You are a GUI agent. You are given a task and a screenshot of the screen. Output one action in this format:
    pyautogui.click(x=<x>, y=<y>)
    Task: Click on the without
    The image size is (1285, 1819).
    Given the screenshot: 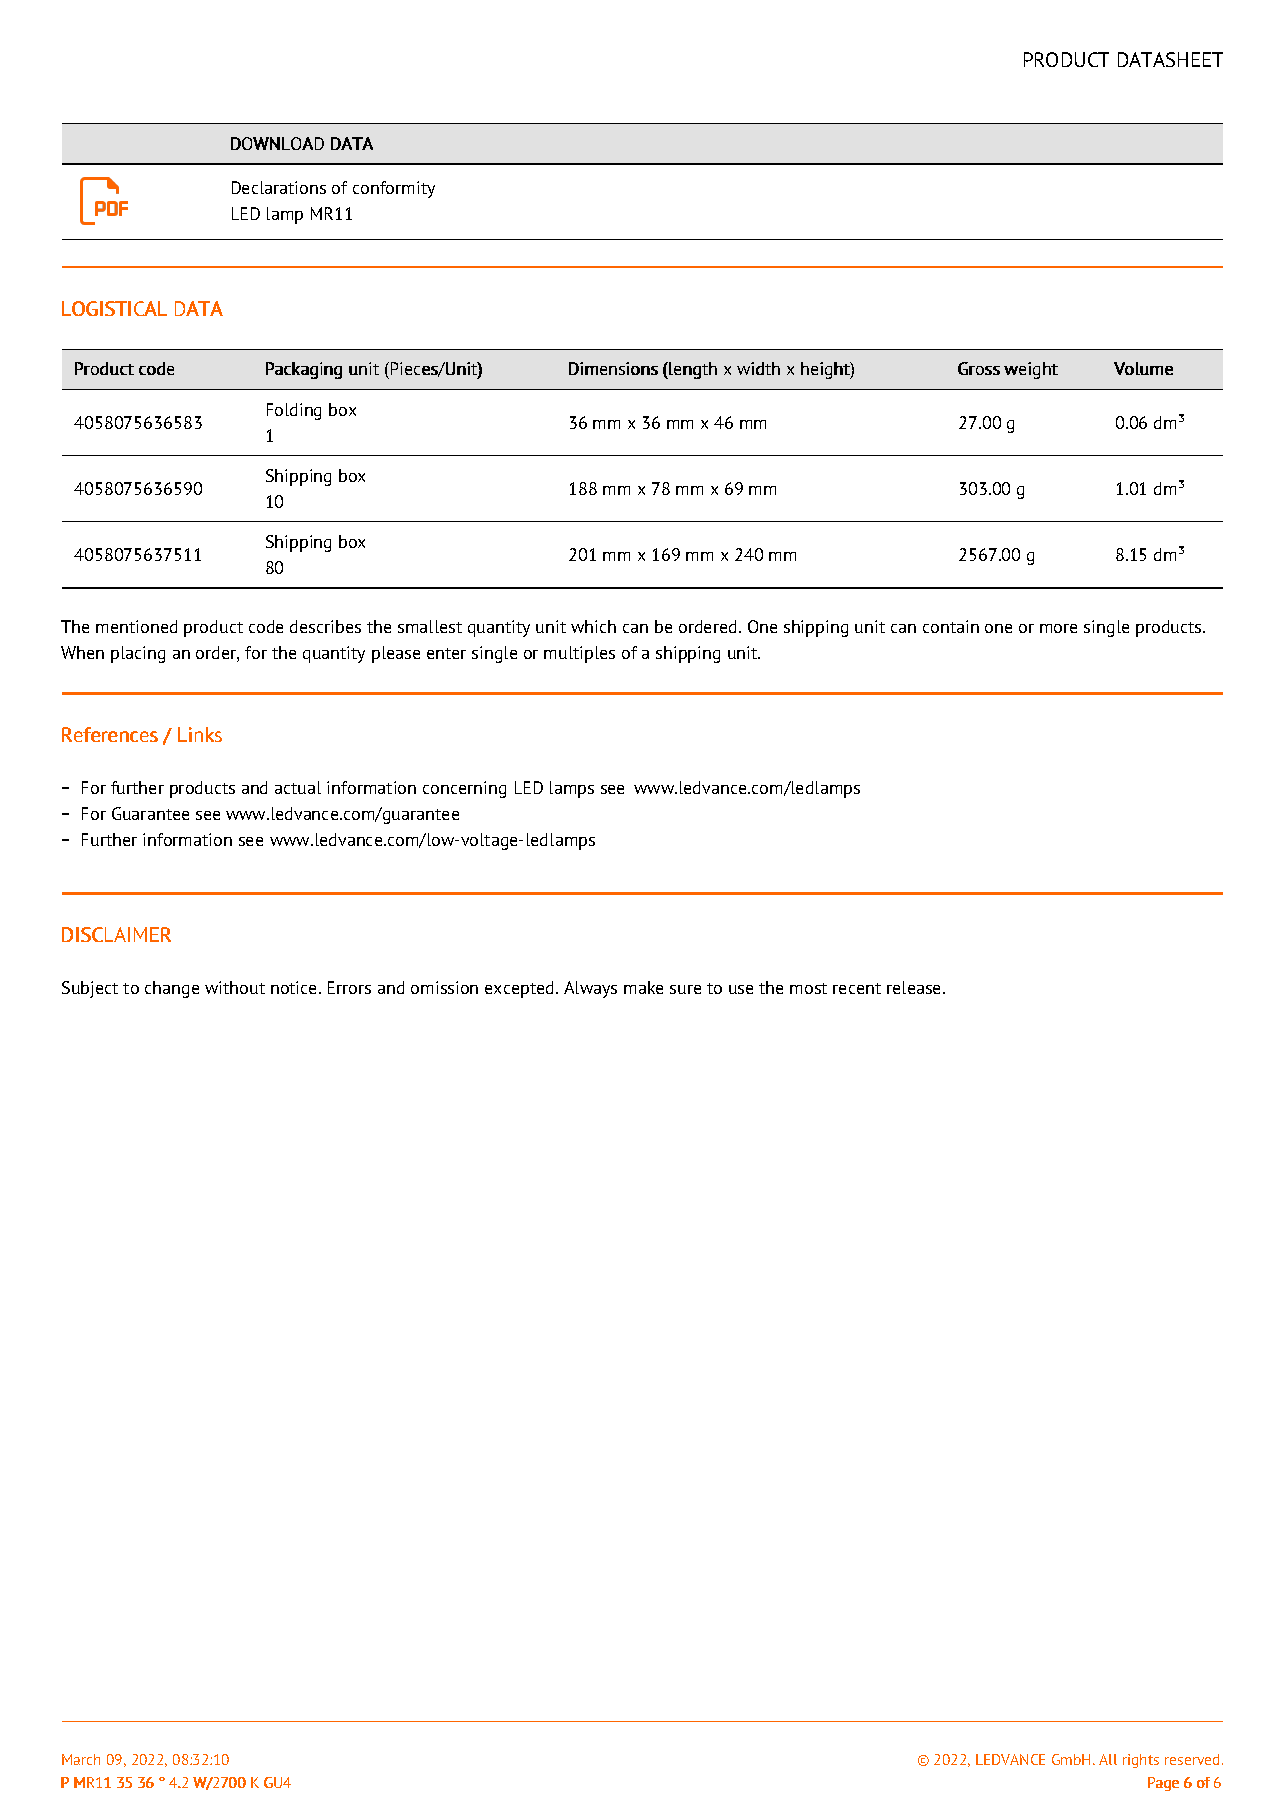 What is the action you would take?
    pyautogui.click(x=235, y=987)
